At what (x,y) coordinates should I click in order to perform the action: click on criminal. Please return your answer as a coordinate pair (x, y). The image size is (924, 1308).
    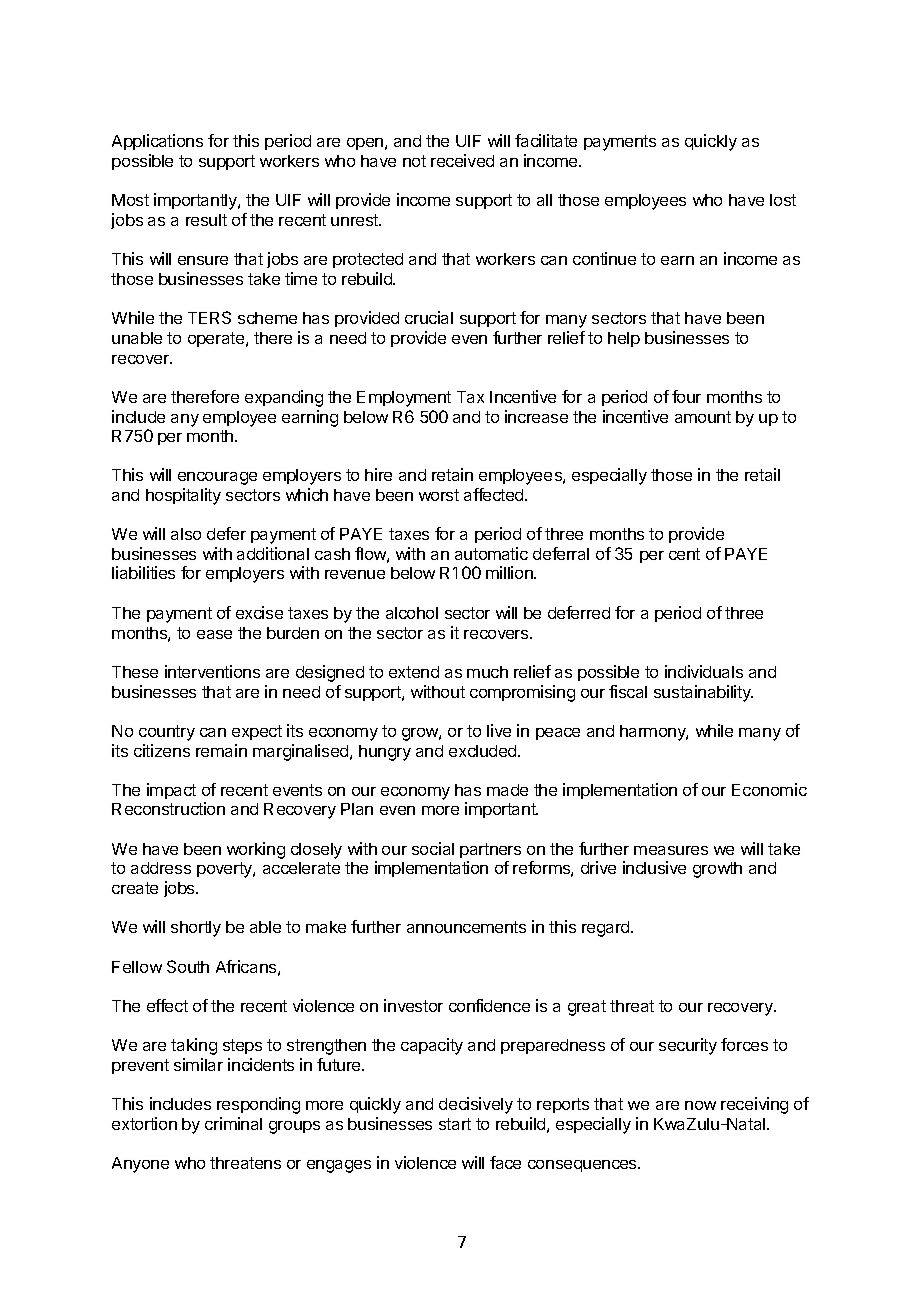
    Looking at the image, I should click on (233, 1123).
